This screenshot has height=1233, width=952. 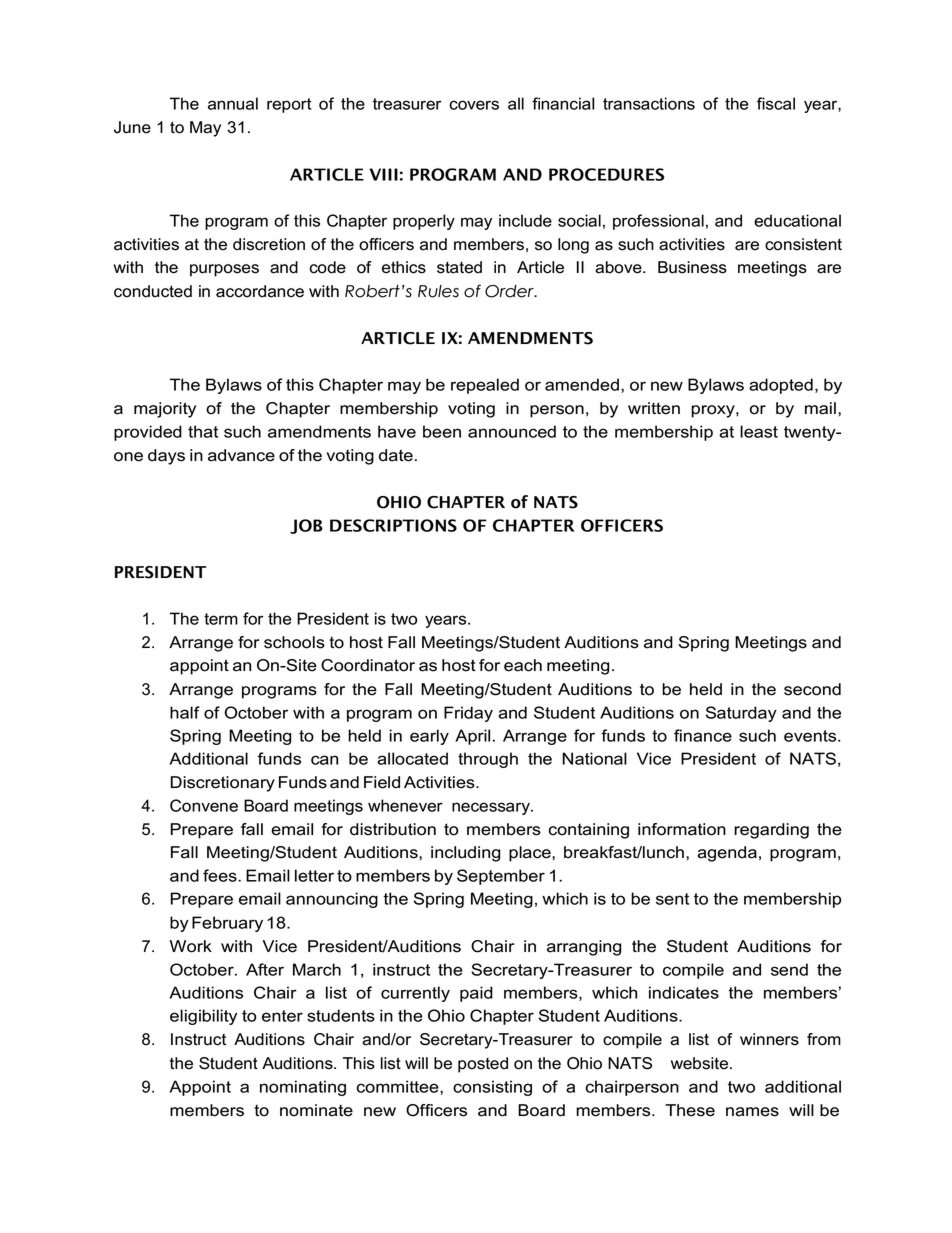 I want to click on fiscal, so click(x=776, y=103).
